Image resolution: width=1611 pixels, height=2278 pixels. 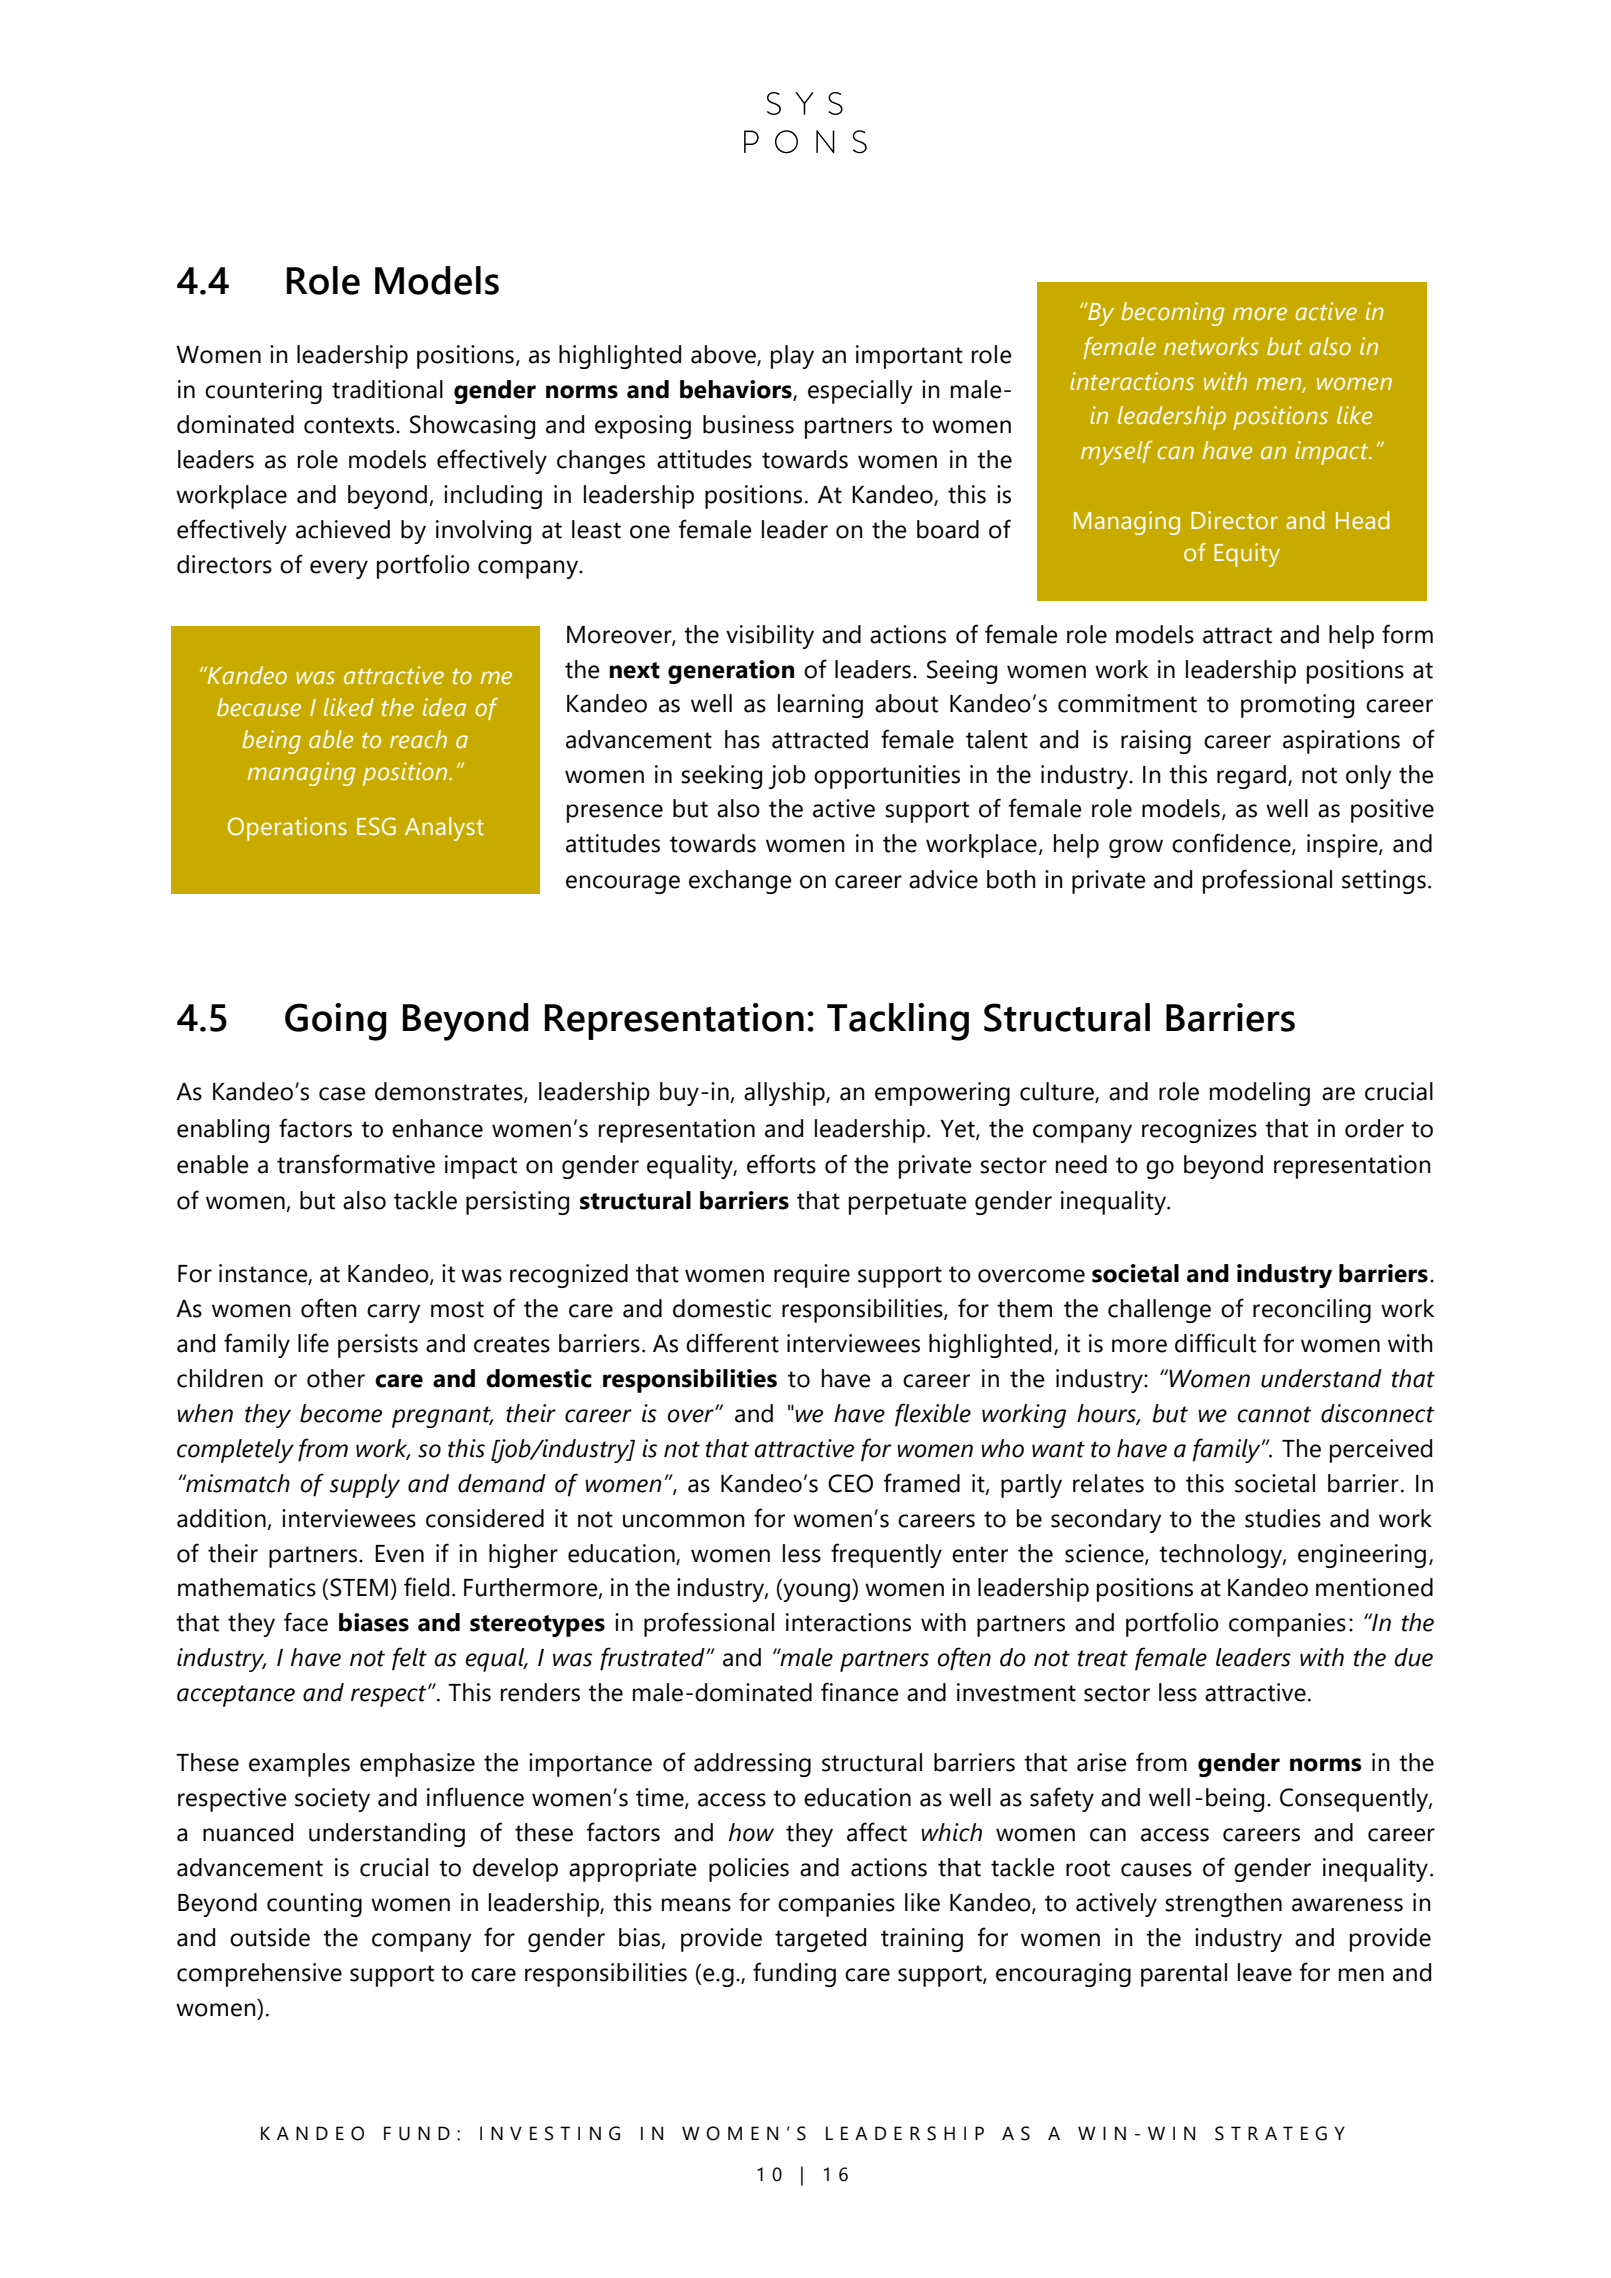 What do you see at coordinates (387, 389) in the image?
I see `traditional` at bounding box center [387, 389].
